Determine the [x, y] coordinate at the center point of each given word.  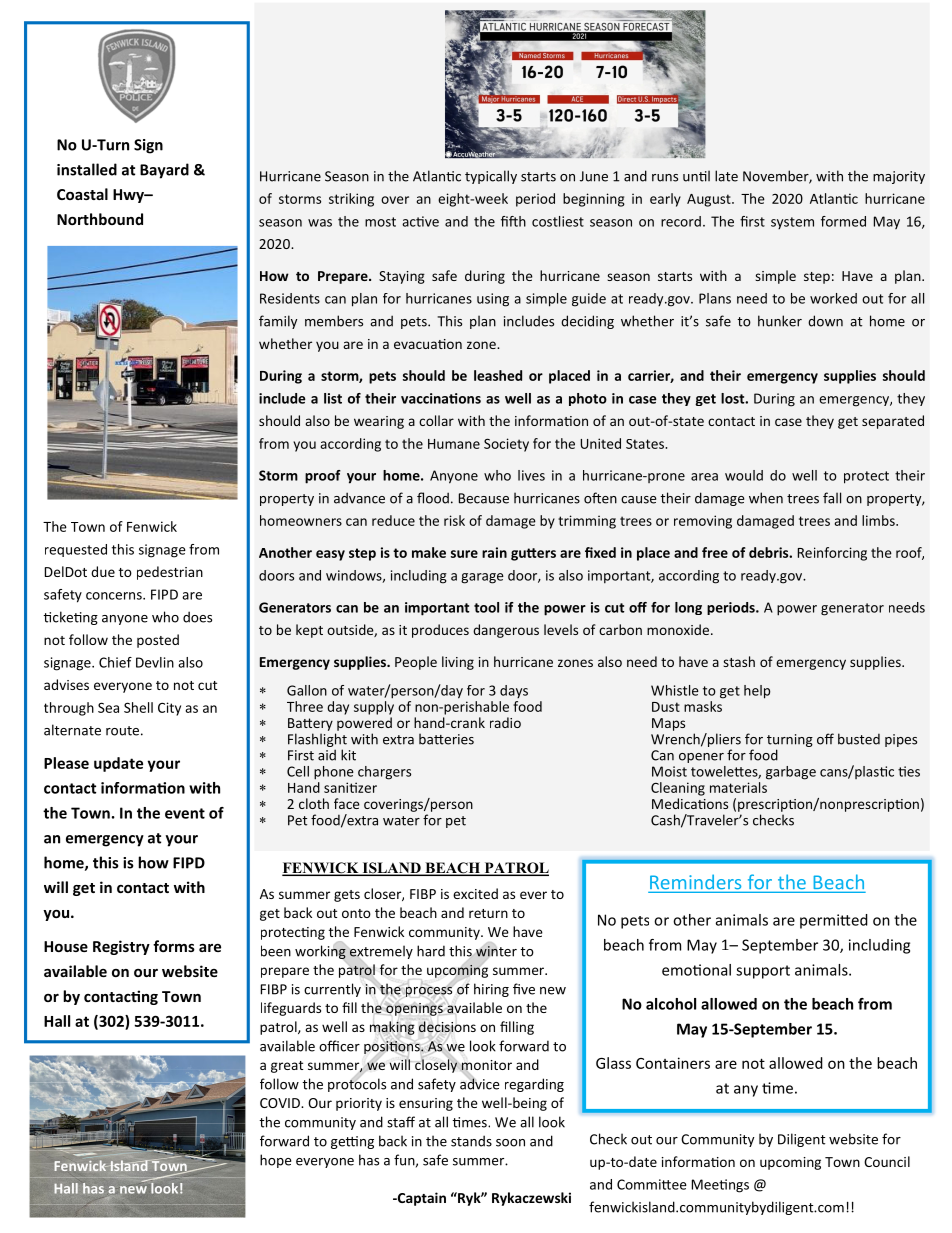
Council [887, 1161]
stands [471, 1141]
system [792, 223]
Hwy [129, 196]
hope [275, 1161]
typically [491, 177]
